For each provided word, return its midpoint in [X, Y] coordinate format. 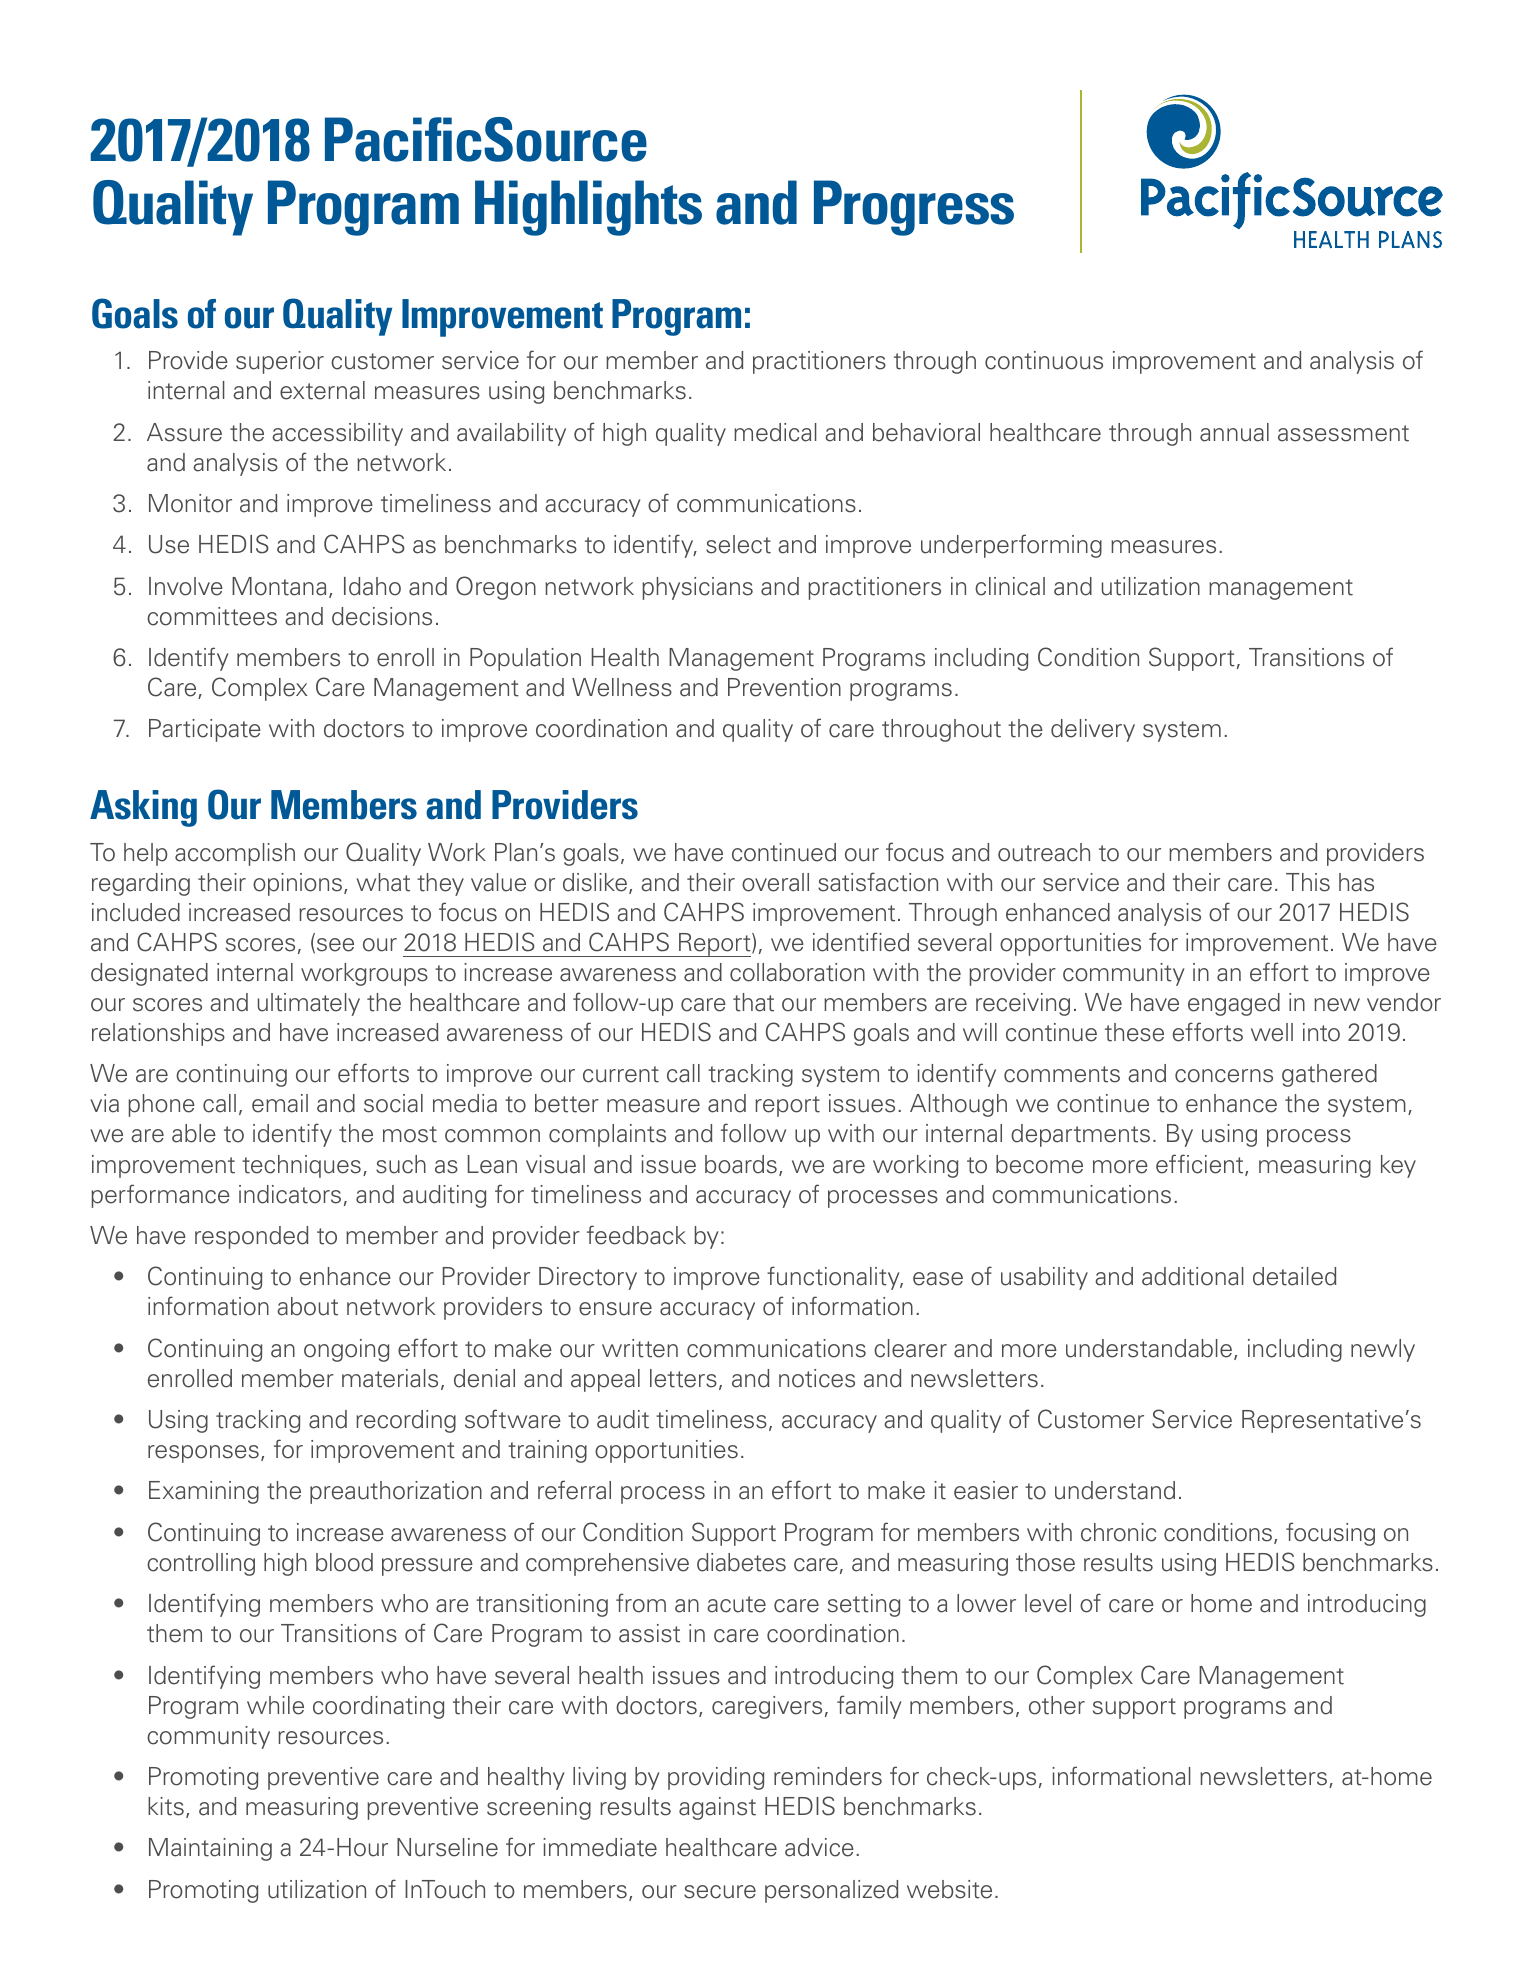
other [1057, 1705]
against [717, 1808]
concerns [1224, 1076]
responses [203, 1454]
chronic [1118, 1532]
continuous [1044, 360]
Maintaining [210, 1849]
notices [817, 1378]
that [753, 1002]
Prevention [784, 687]
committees [212, 616]
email [280, 1103]
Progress [914, 208]
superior [280, 362]
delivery [1093, 730]
